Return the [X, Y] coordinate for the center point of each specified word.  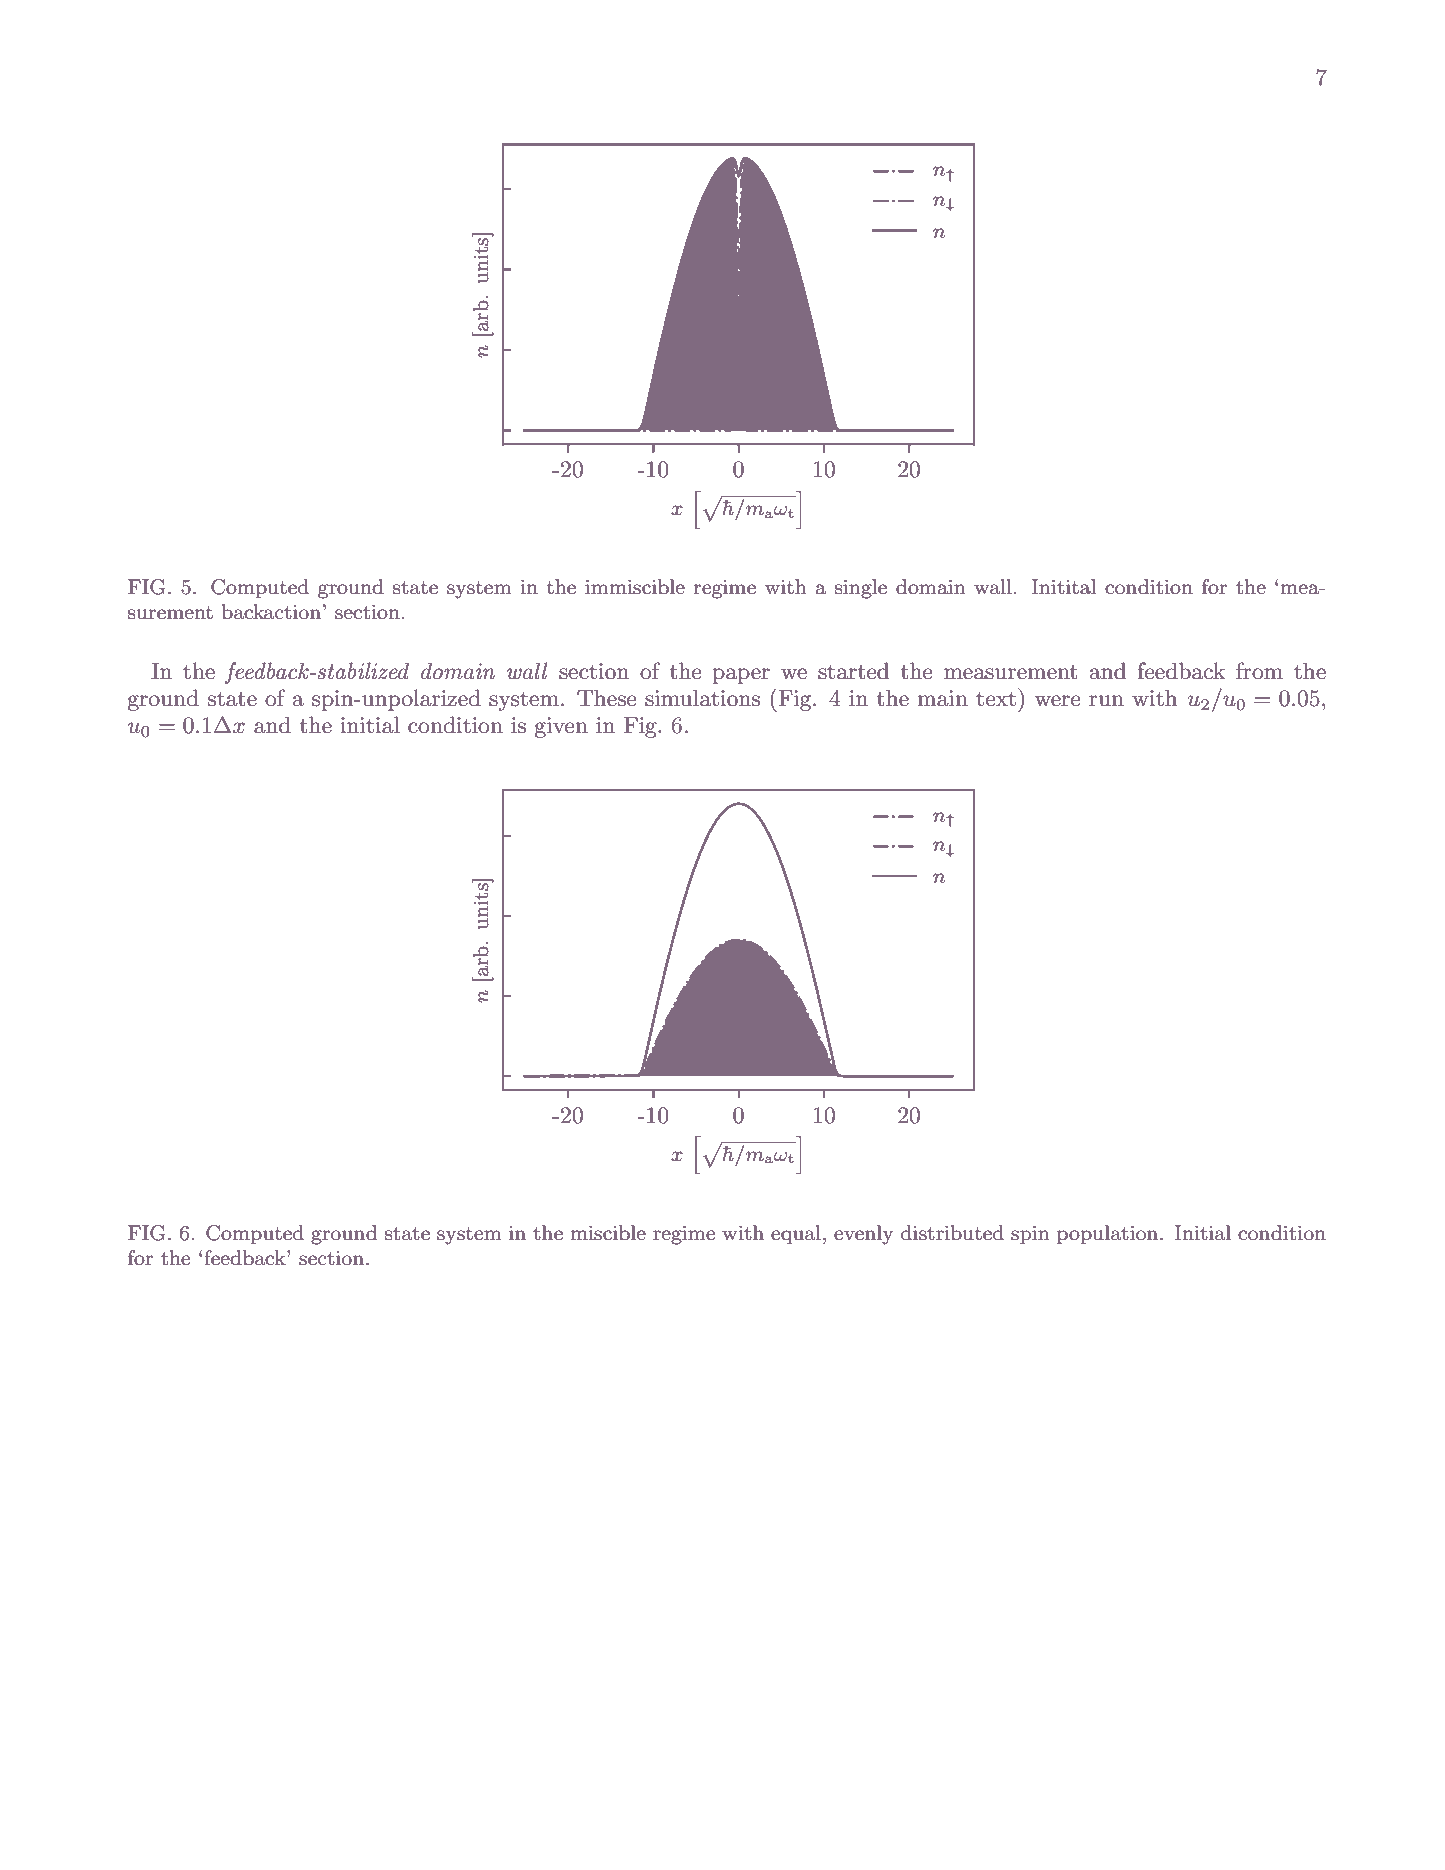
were [1057, 701]
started [853, 671]
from [1259, 671]
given [561, 727]
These [606, 698]
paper [741, 676]
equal [796, 1234]
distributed [952, 1233]
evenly [864, 1235]
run [1106, 701]
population [1109, 1234]
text [996, 699]
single [861, 589]
